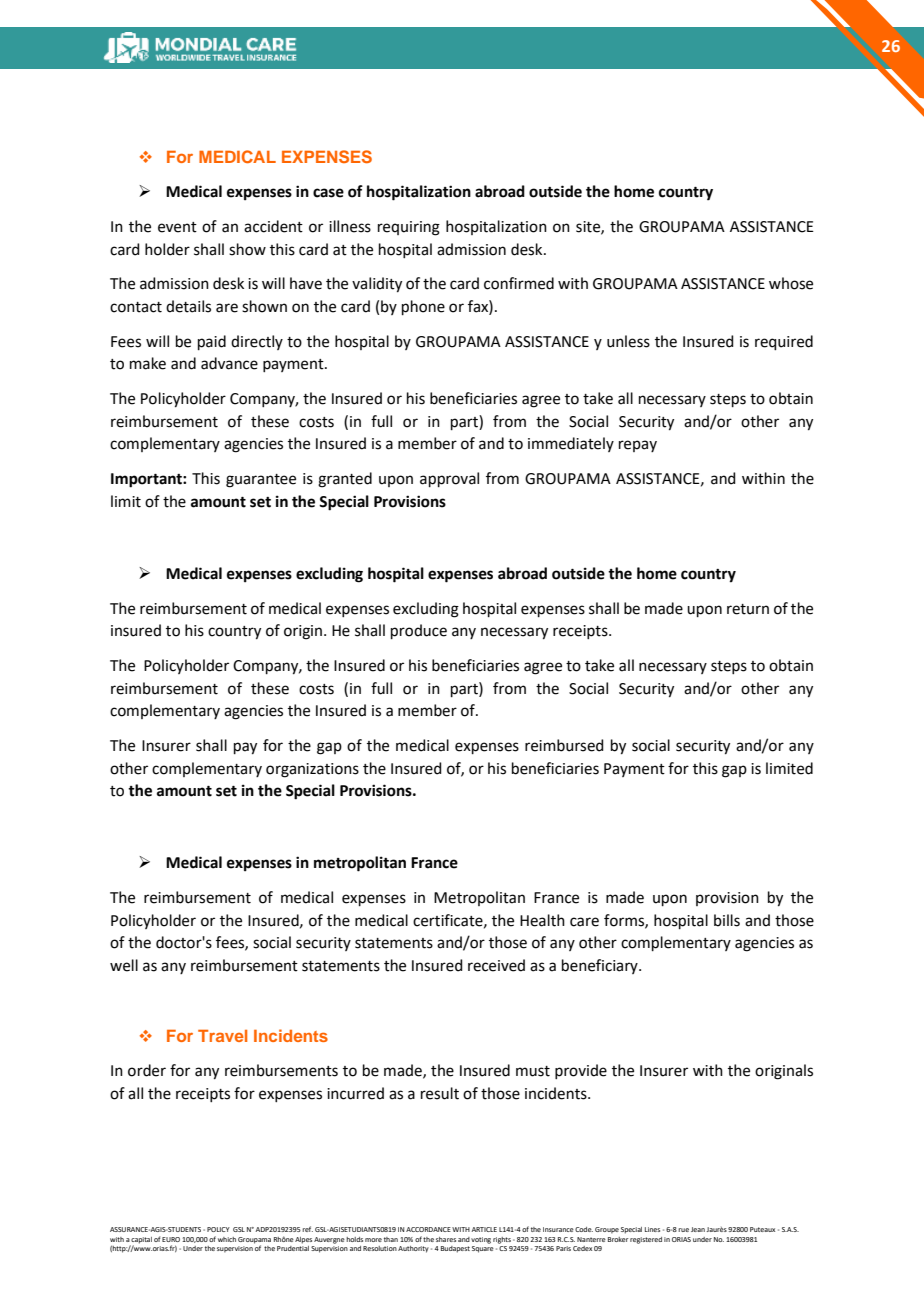  What do you see at coordinates (261, 481) in the document?
I see `guarantee` at bounding box center [261, 481].
